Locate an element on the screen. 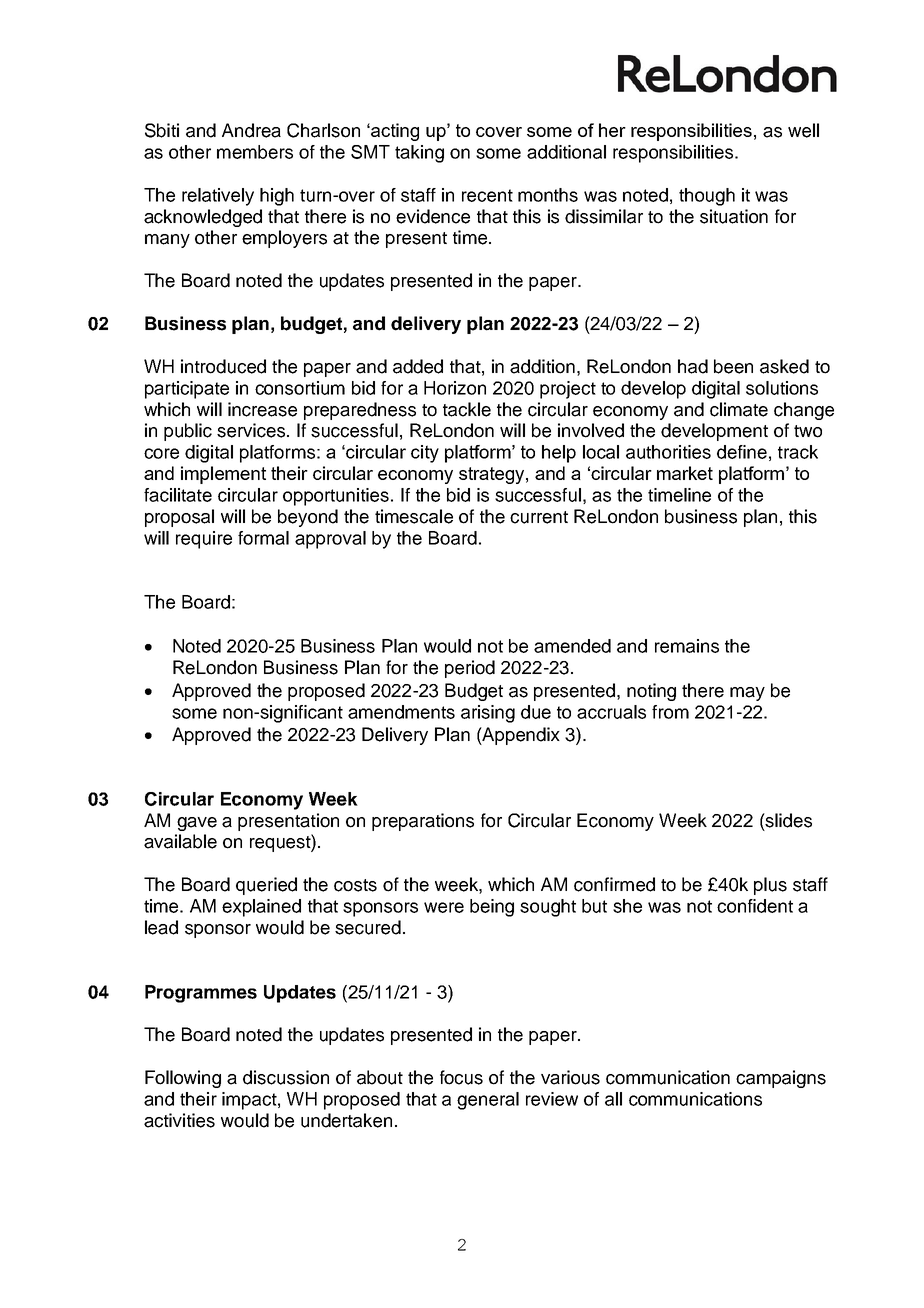 This screenshot has width=924, height=1308. discussion is located at coordinates (286, 1077).
